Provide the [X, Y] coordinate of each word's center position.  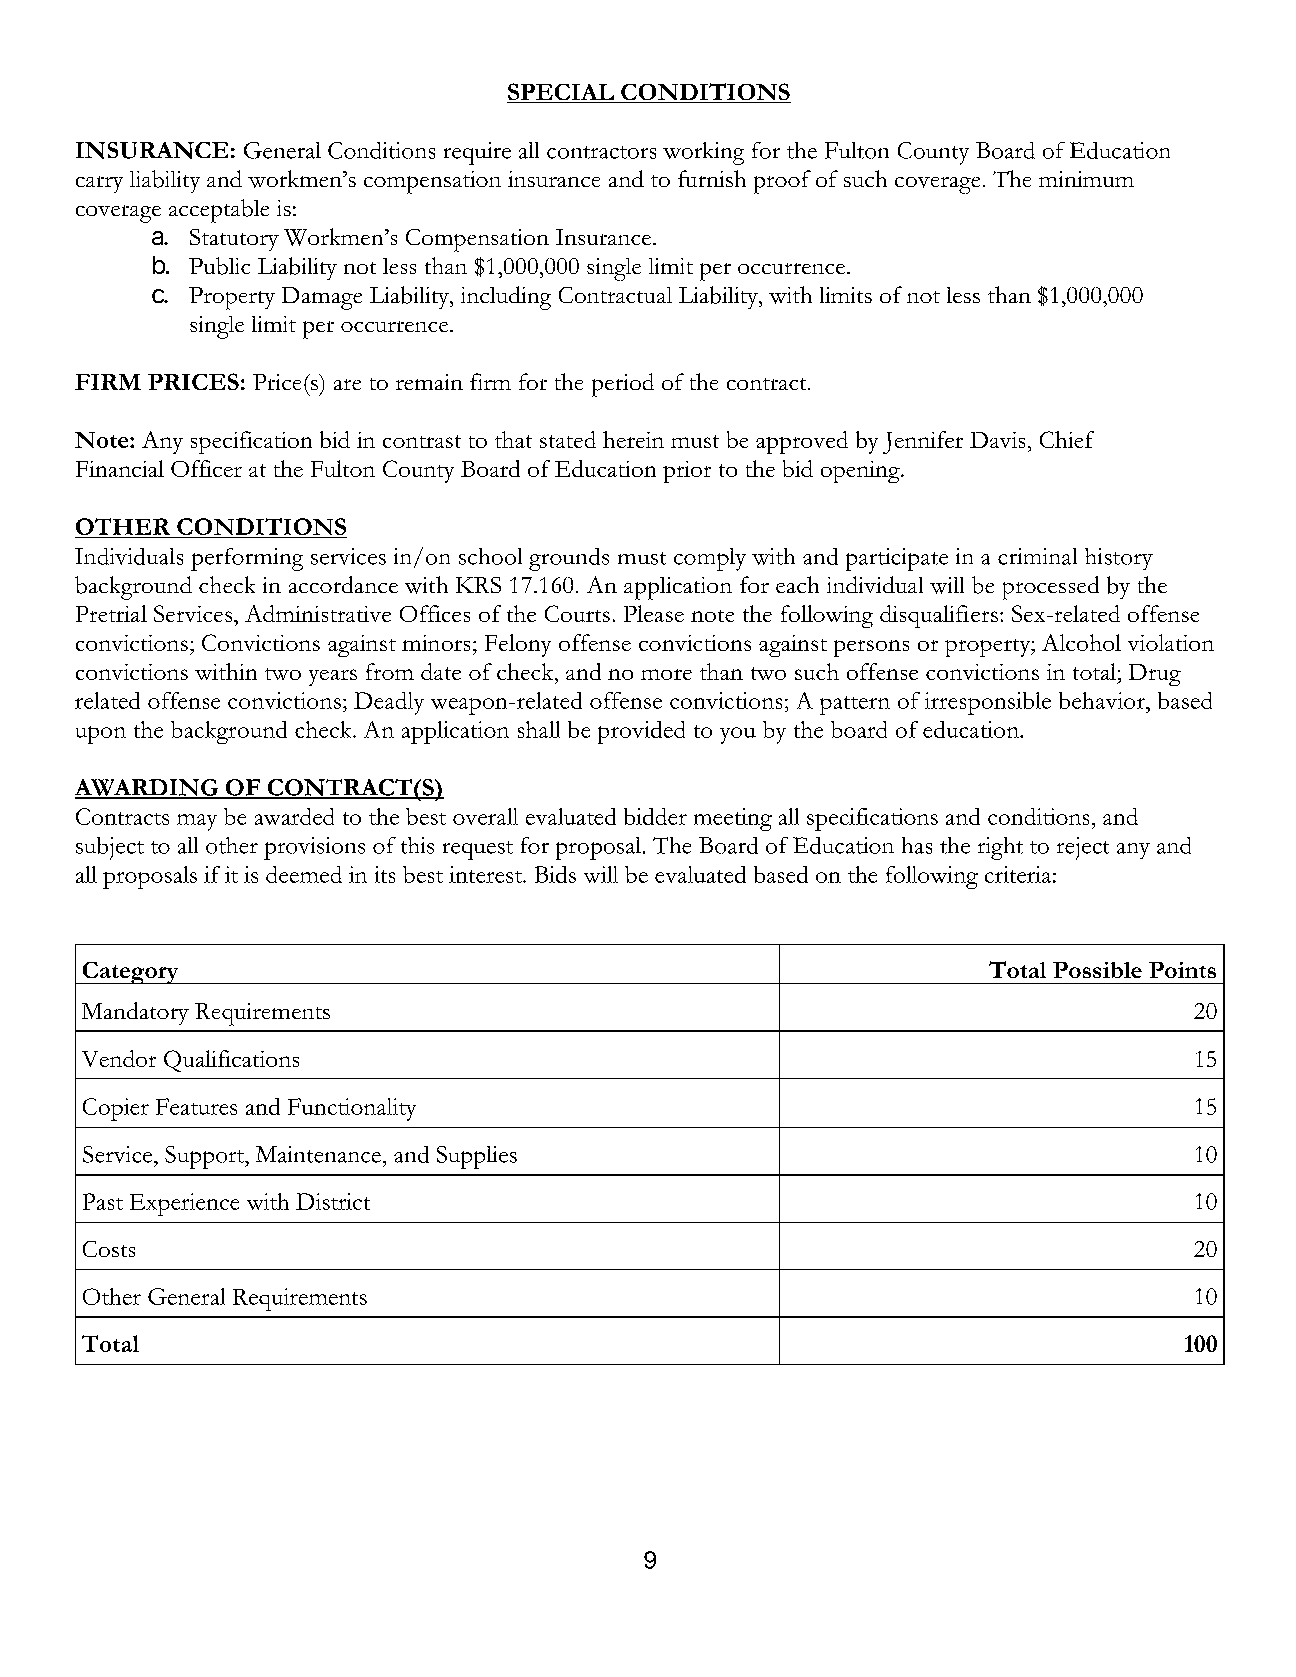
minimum [1086, 179]
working [703, 153]
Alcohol [1081, 642]
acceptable [219, 211]
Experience [184, 1204]
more [666, 674]
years [333, 677]
